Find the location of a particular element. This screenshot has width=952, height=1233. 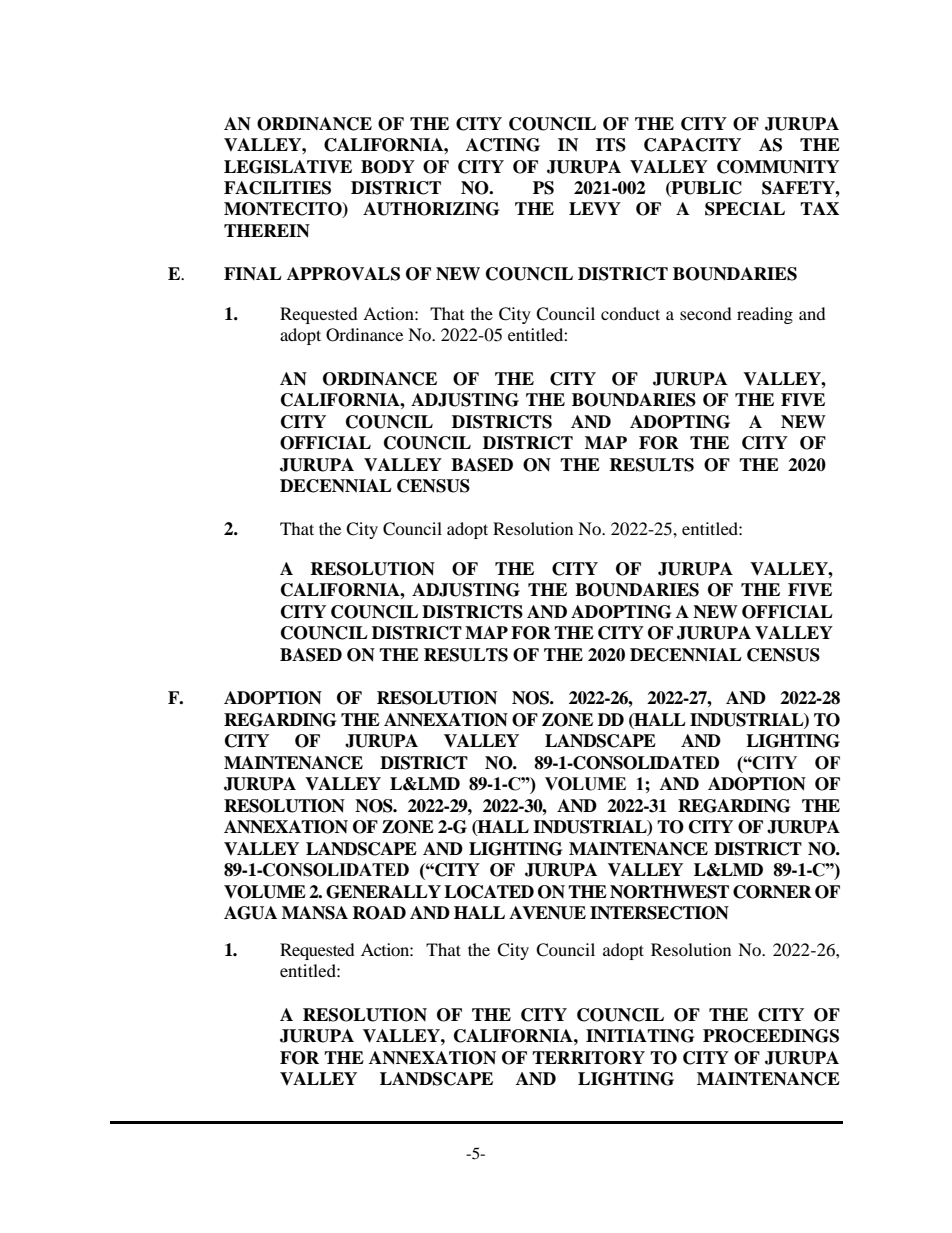

APPROVALS is located at coordinates (343, 274).
